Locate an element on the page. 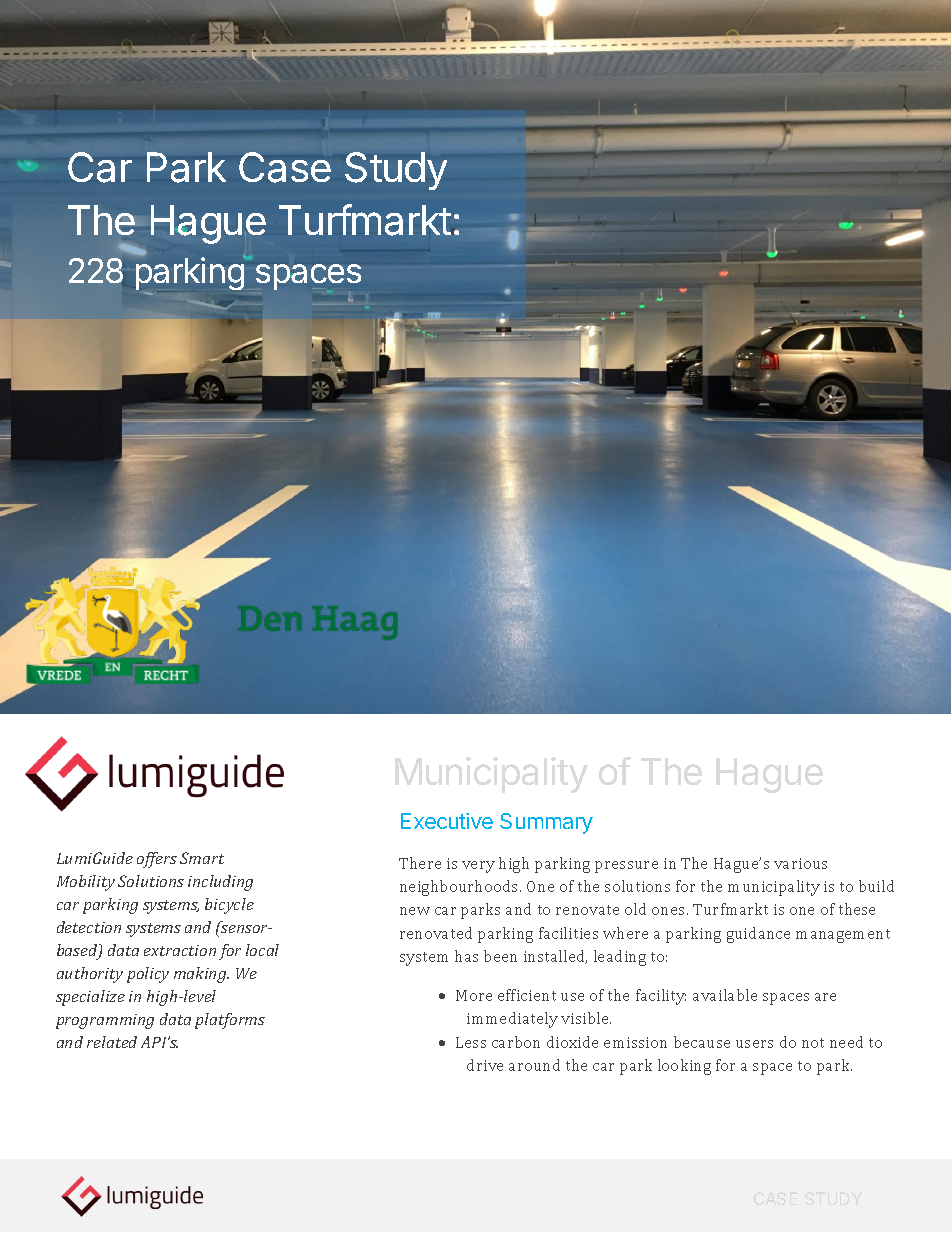  various is located at coordinates (800, 863).
